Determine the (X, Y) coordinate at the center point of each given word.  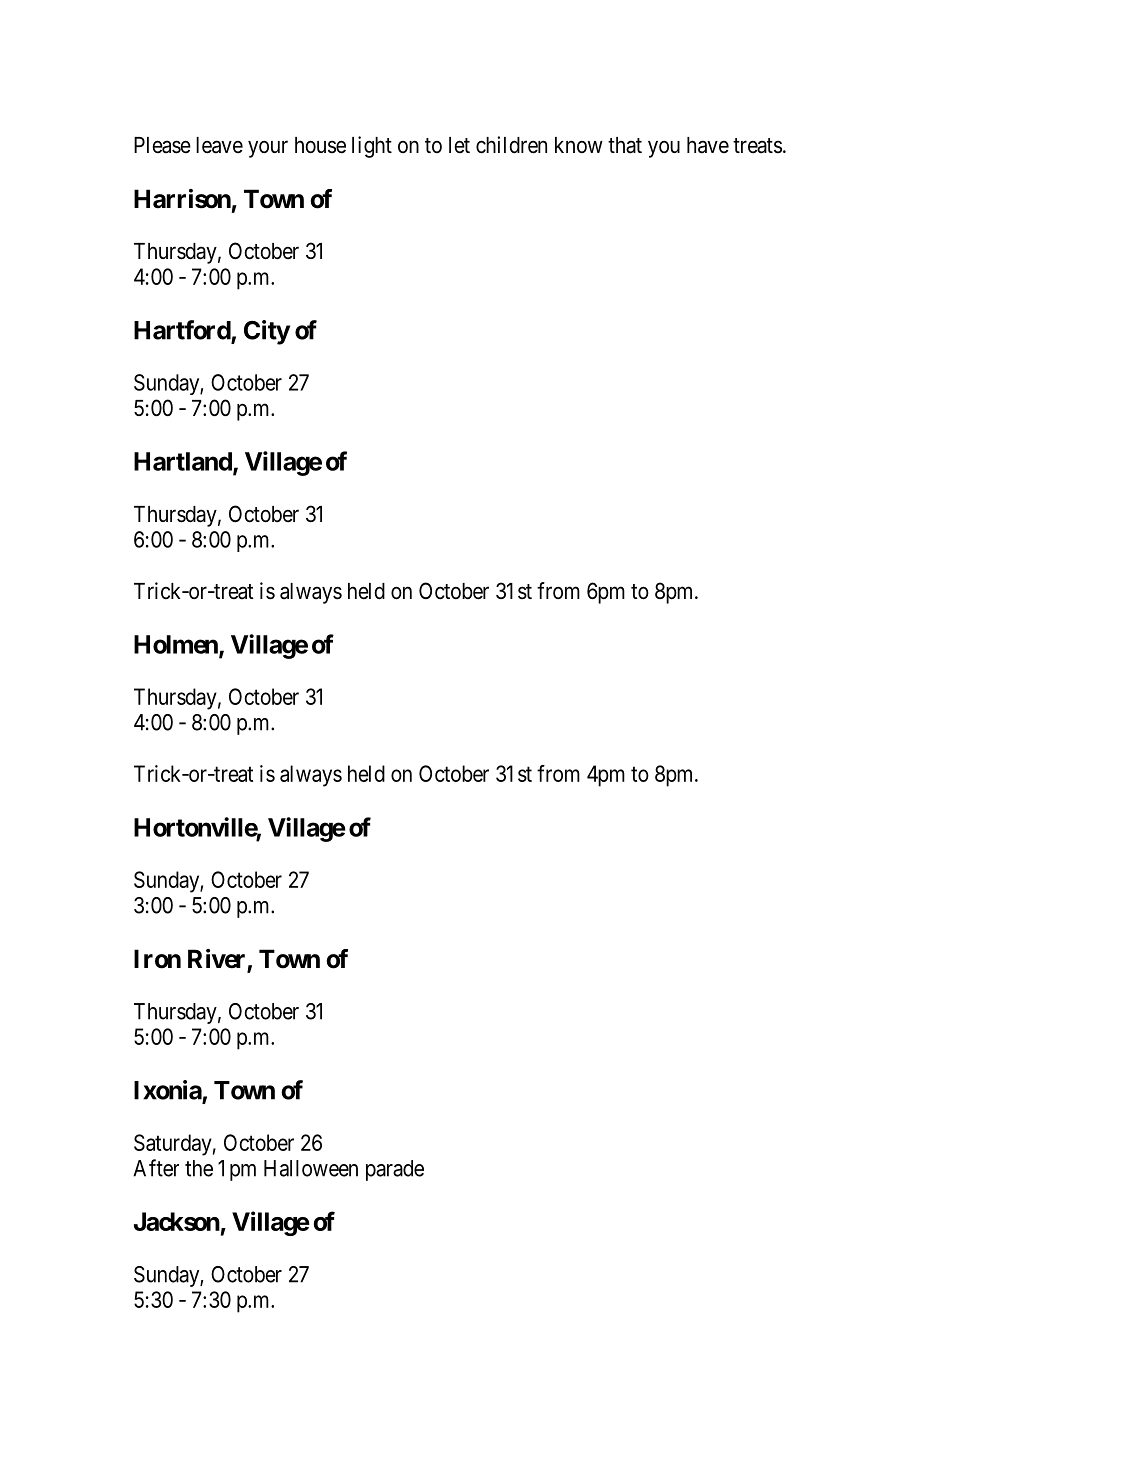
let (459, 145)
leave (219, 145)
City (267, 332)
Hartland (184, 462)
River (218, 960)
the (199, 1168)
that (625, 145)
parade (395, 1170)
